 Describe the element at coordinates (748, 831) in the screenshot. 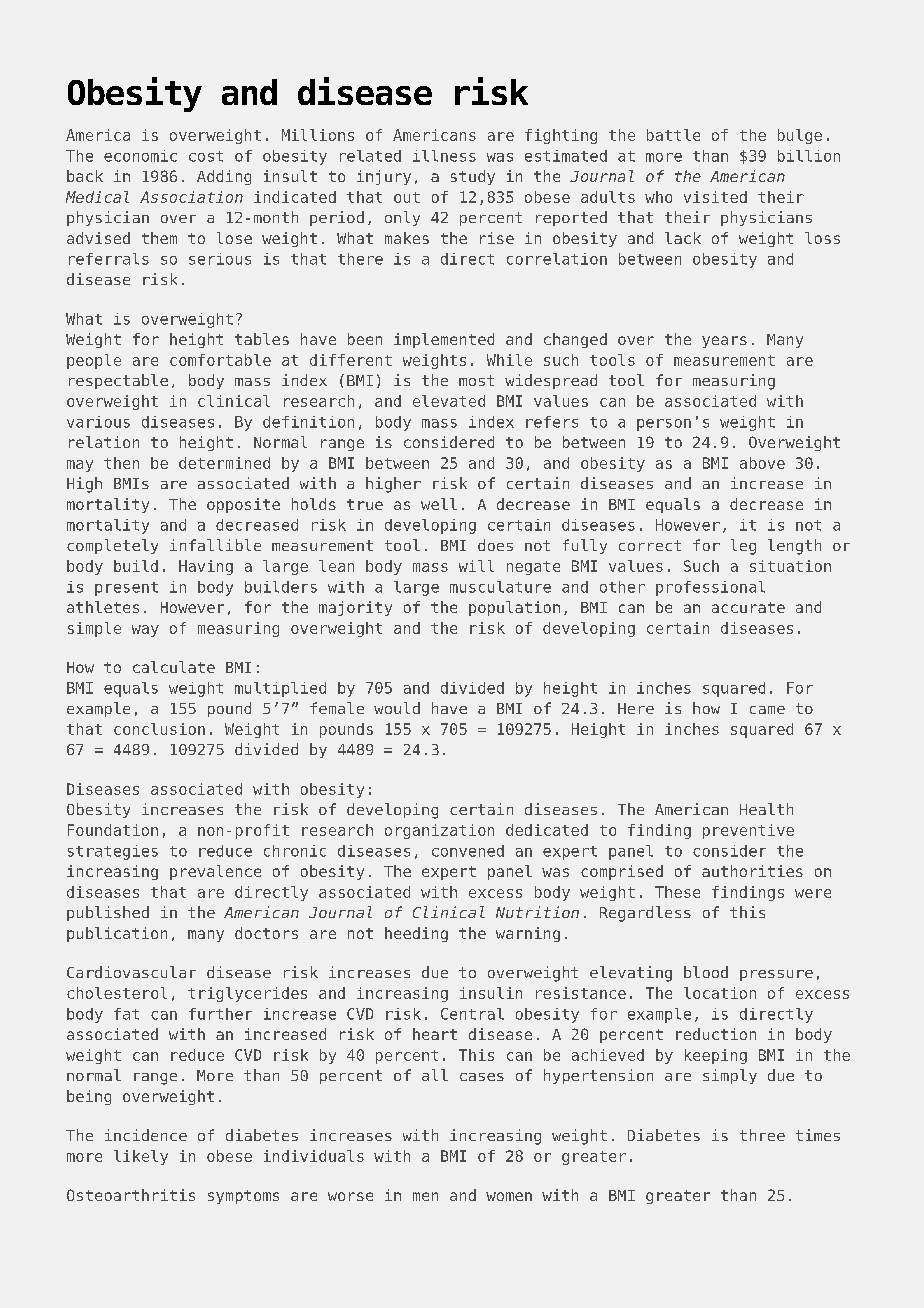

I see `preventive` at that location.
